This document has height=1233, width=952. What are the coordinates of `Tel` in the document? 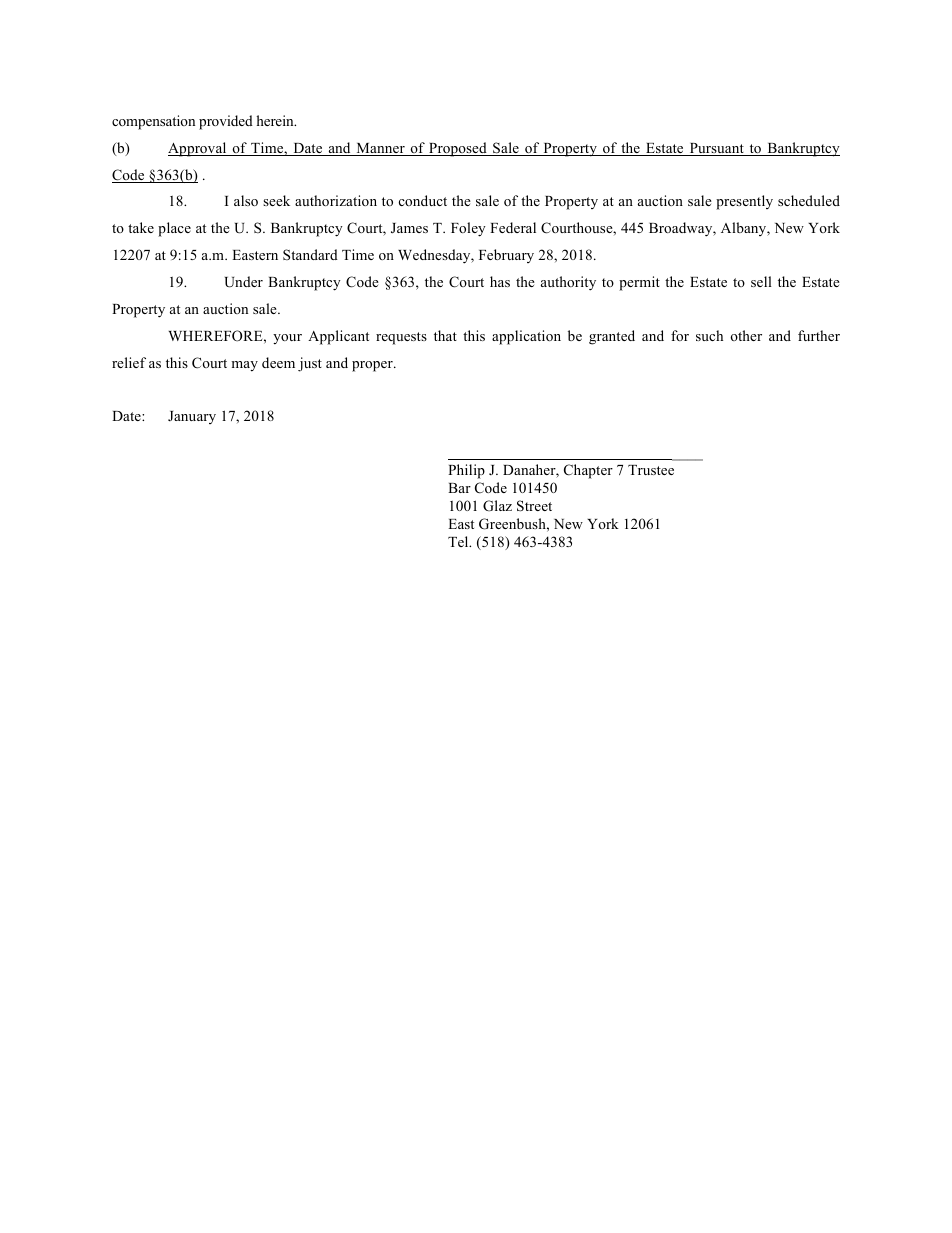 It's located at (459, 541).
